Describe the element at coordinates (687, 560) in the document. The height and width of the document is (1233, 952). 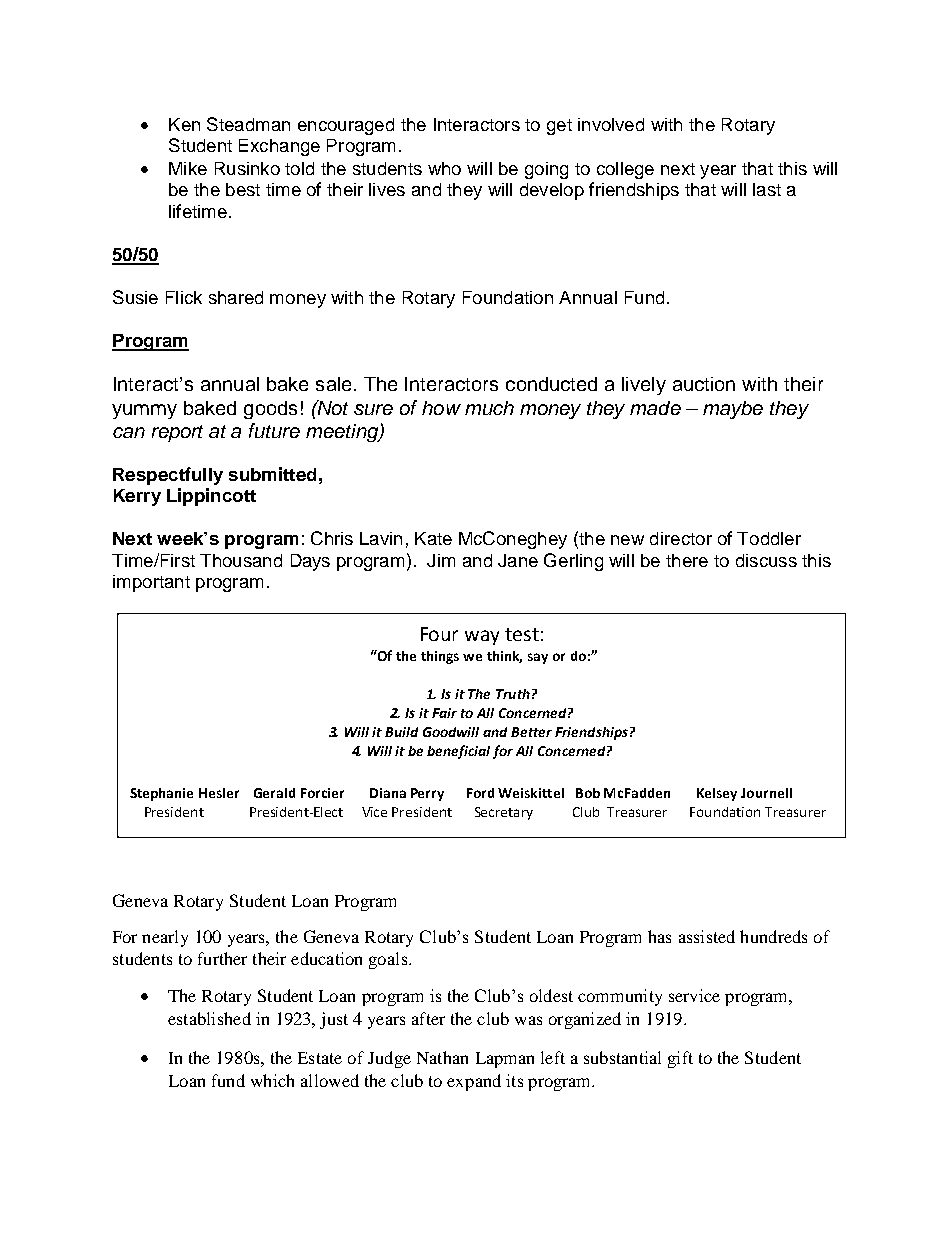
I see `there` at that location.
